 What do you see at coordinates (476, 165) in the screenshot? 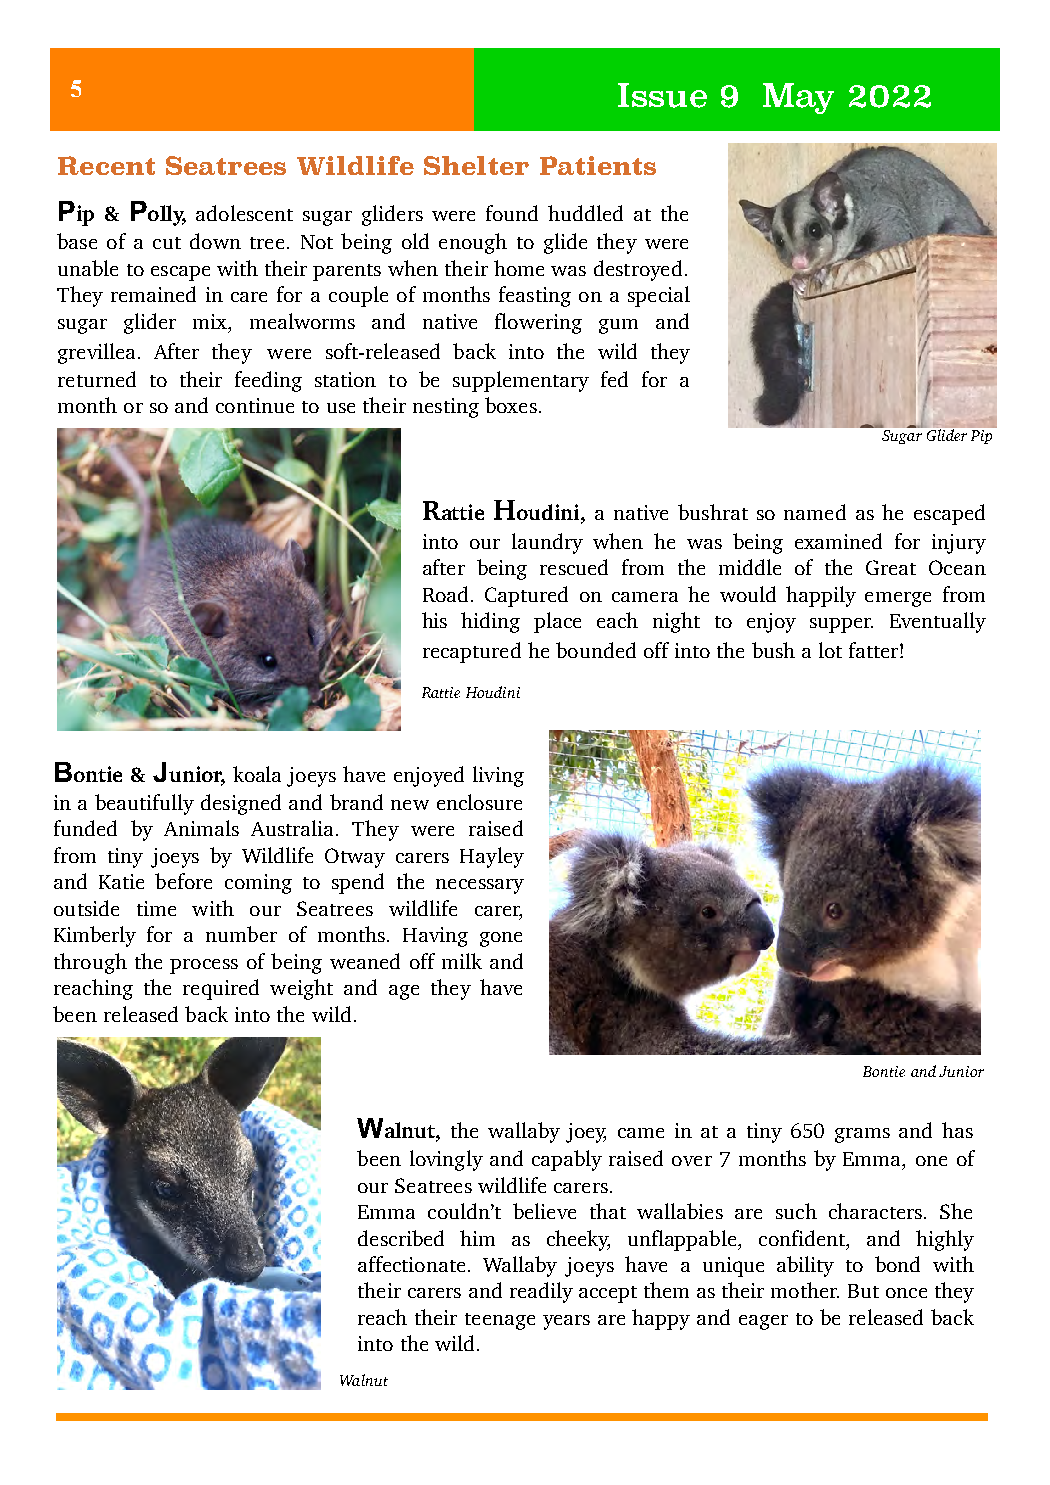
I see `Shelter` at bounding box center [476, 165].
